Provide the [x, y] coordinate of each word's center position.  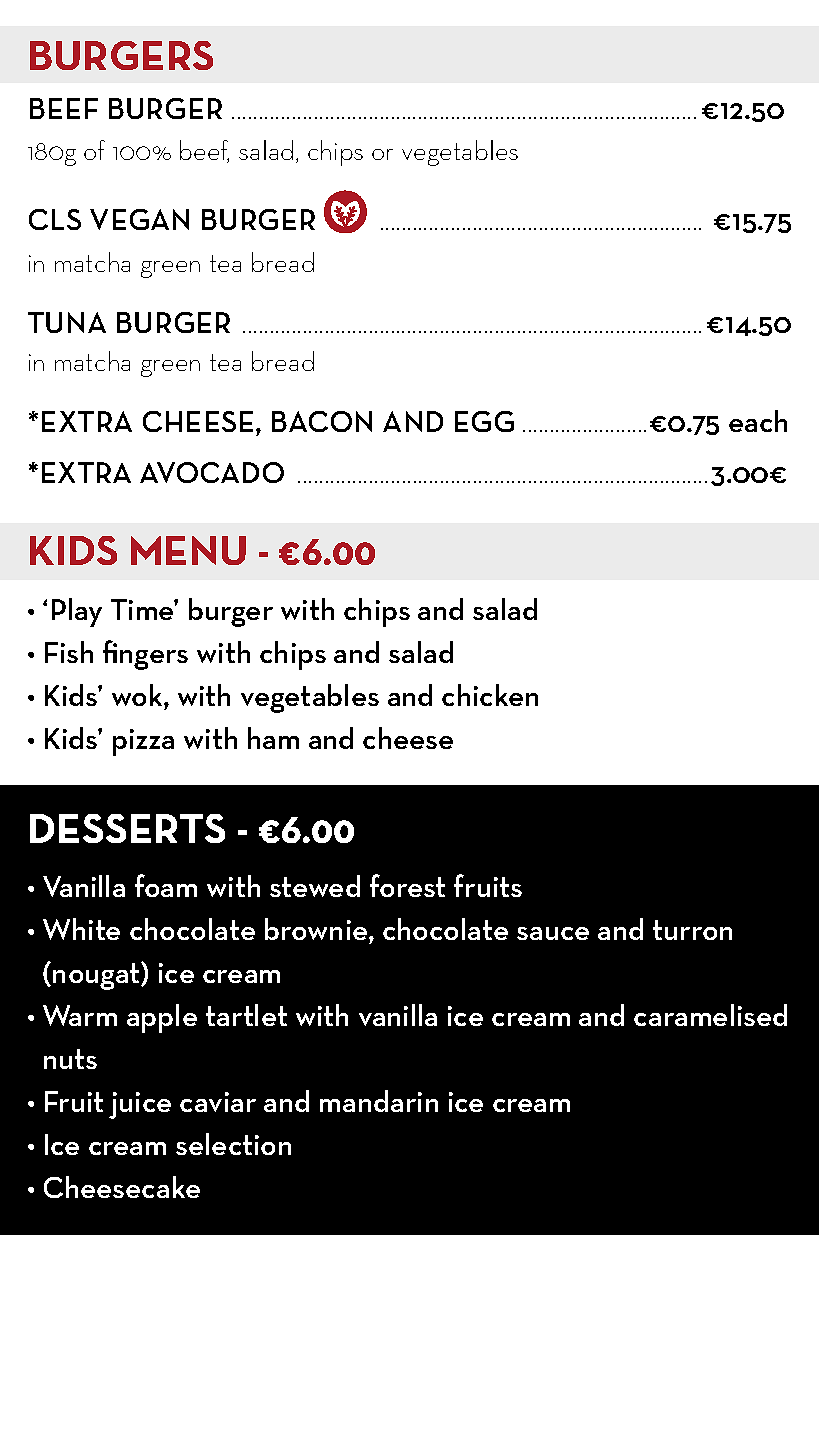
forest [407, 885]
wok [138, 695]
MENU [188, 550]
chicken [490, 695]
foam [166, 885]
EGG [484, 421]
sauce [553, 933]
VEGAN [139, 219]
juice [140, 1105]
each [758, 421]
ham [273, 738]
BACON [322, 421]
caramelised [710, 1015]
